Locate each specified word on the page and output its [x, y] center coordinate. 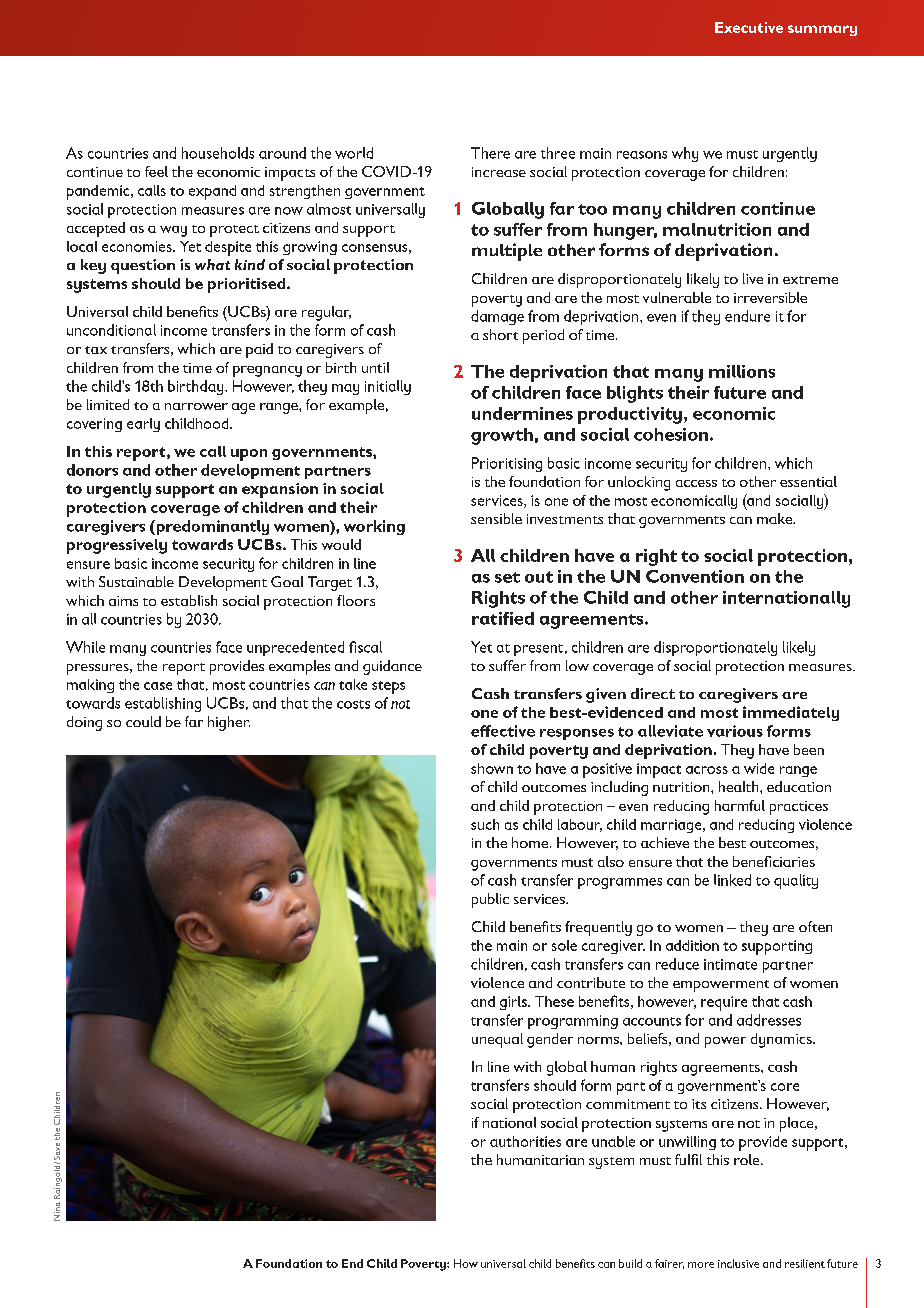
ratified [503, 618]
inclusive [738, 1263]
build [630, 1263]
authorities [525, 1141]
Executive [749, 27]
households [218, 153]
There [490, 153]
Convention [695, 576]
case [158, 686]
